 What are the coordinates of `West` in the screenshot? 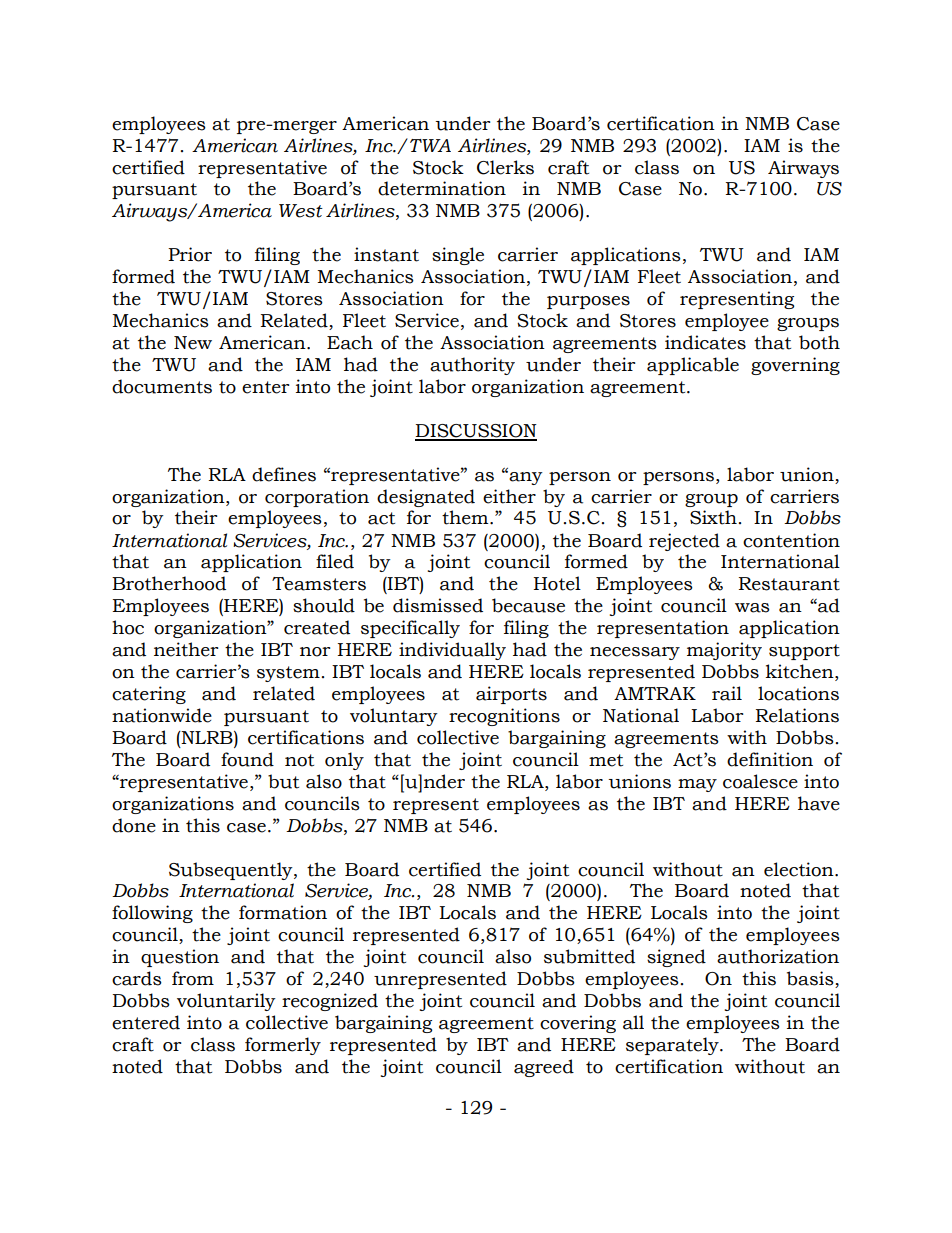 It's located at (301, 211).
